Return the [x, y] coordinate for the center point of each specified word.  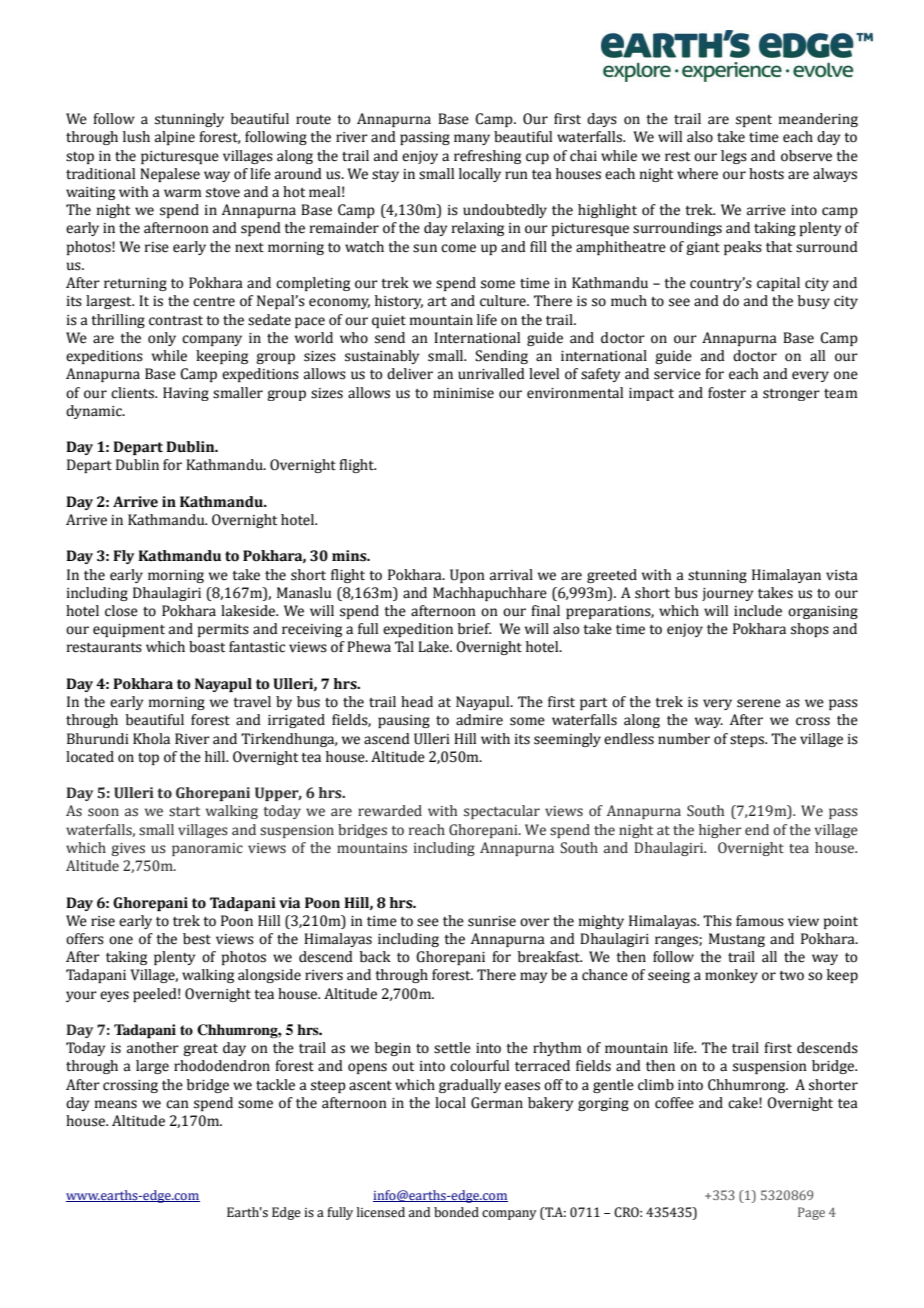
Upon [467, 576]
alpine [175, 138]
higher [720, 831]
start [184, 812]
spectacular [502, 812]
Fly [123, 557]
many [472, 139]
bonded [456, 1212]
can [177, 1104]
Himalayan [786, 576]
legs [734, 157]
